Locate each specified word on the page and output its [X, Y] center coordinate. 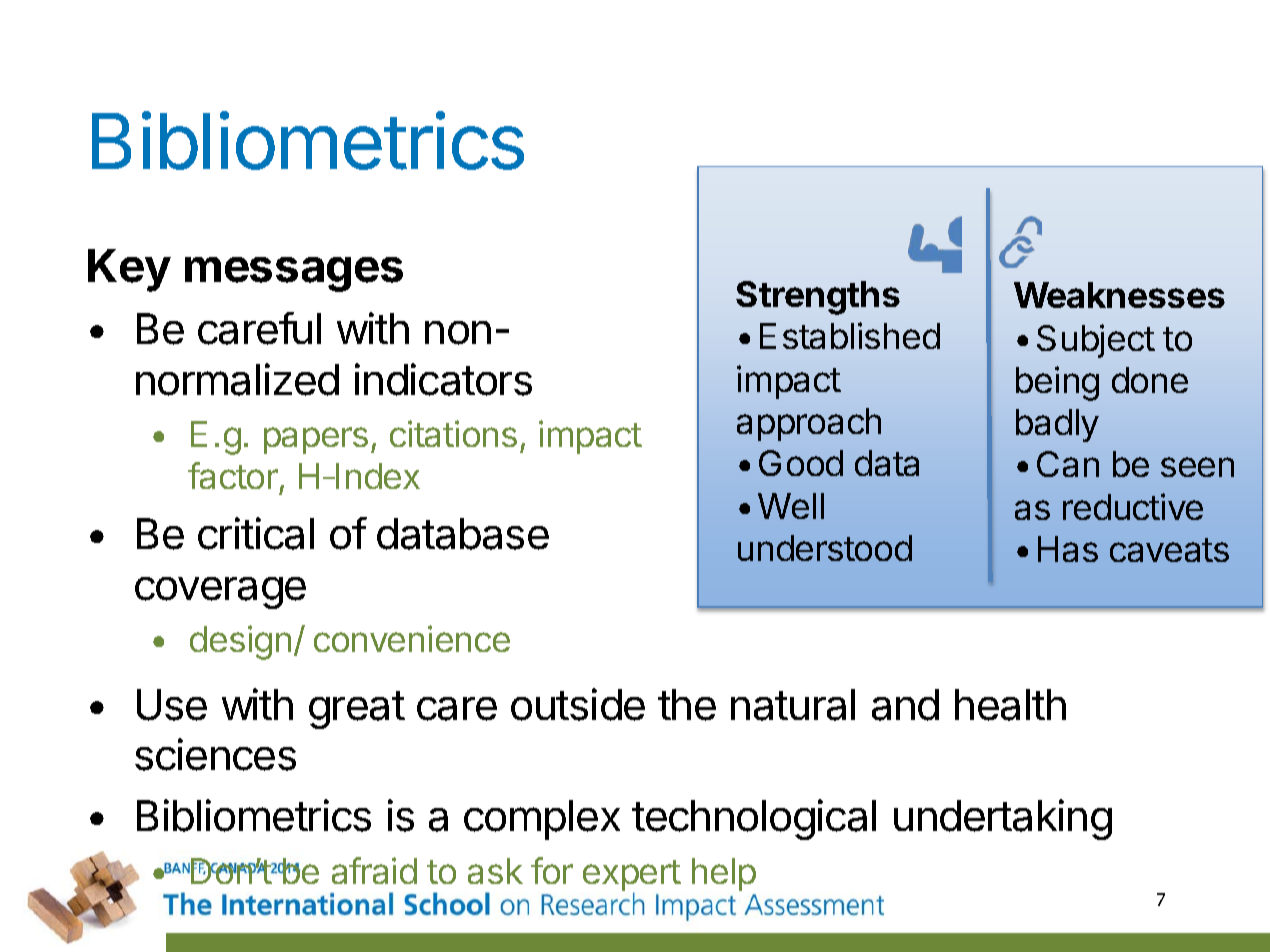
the [687, 705]
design [240, 642]
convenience [412, 638]
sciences [215, 754]
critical [256, 533]
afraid [374, 870]
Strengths [818, 298]
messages [294, 274]
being [1057, 383]
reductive [1133, 506]
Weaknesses [1119, 295]
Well [791, 506]
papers [316, 440]
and [905, 705]
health [1010, 705]
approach [809, 424]
